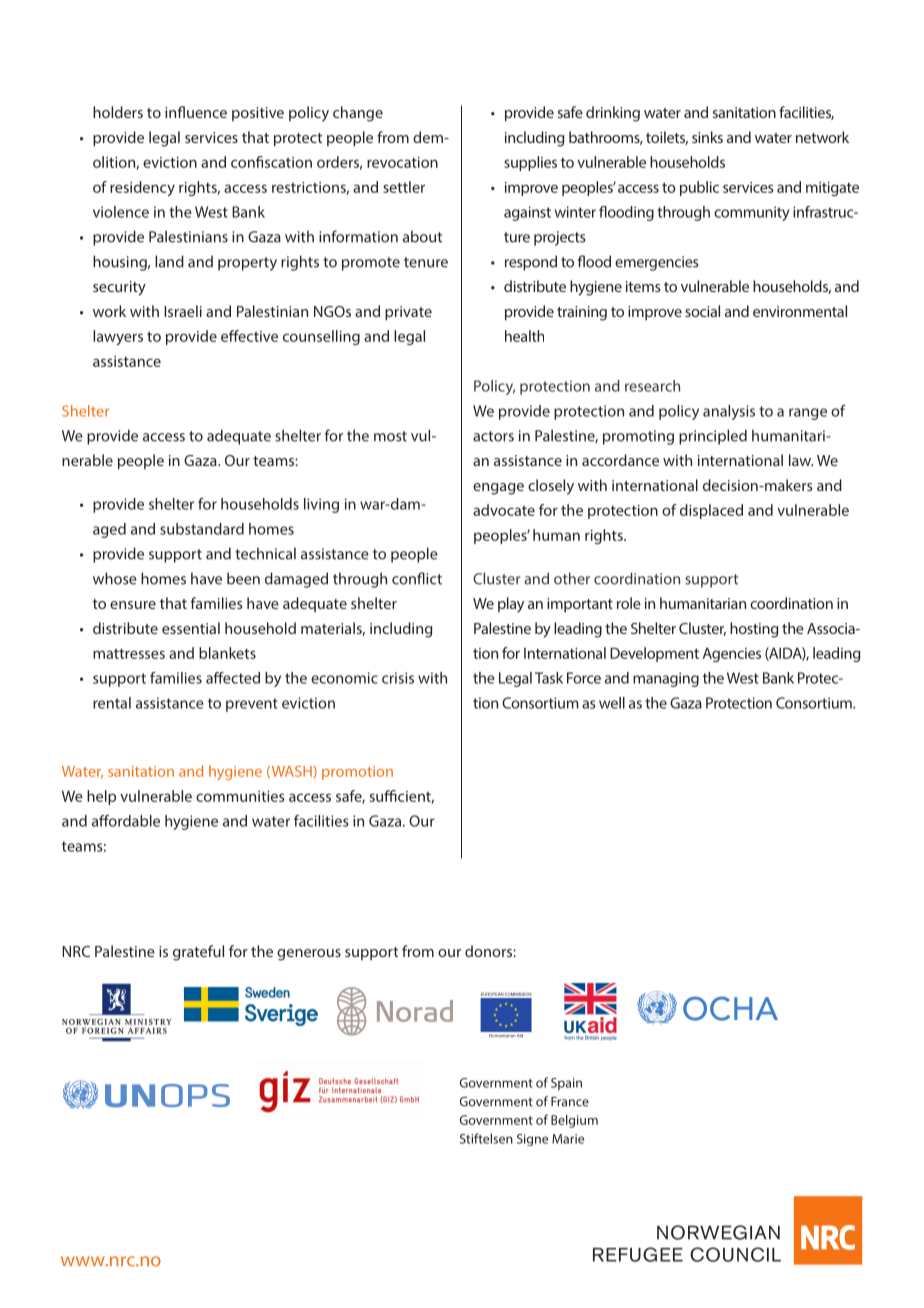  I want to click on play, so click(511, 605).
